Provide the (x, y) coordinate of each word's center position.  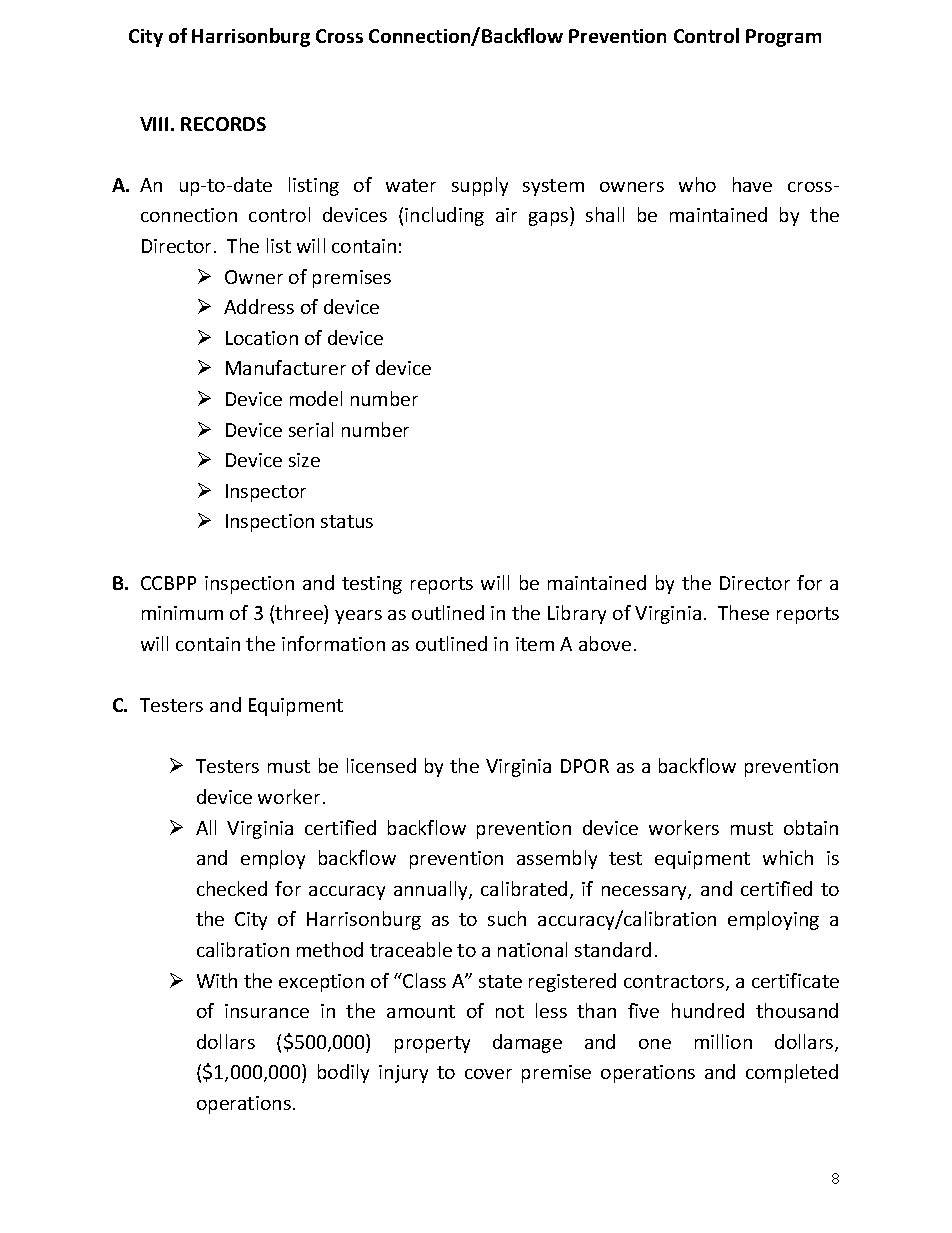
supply (480, 186)
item (535, 644)
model (316, 398)
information (333, 643)
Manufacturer (286, 367)
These (743, 612)
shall (605, 214)
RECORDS (223, 124)
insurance (267, 1011)
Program (783, 38)
